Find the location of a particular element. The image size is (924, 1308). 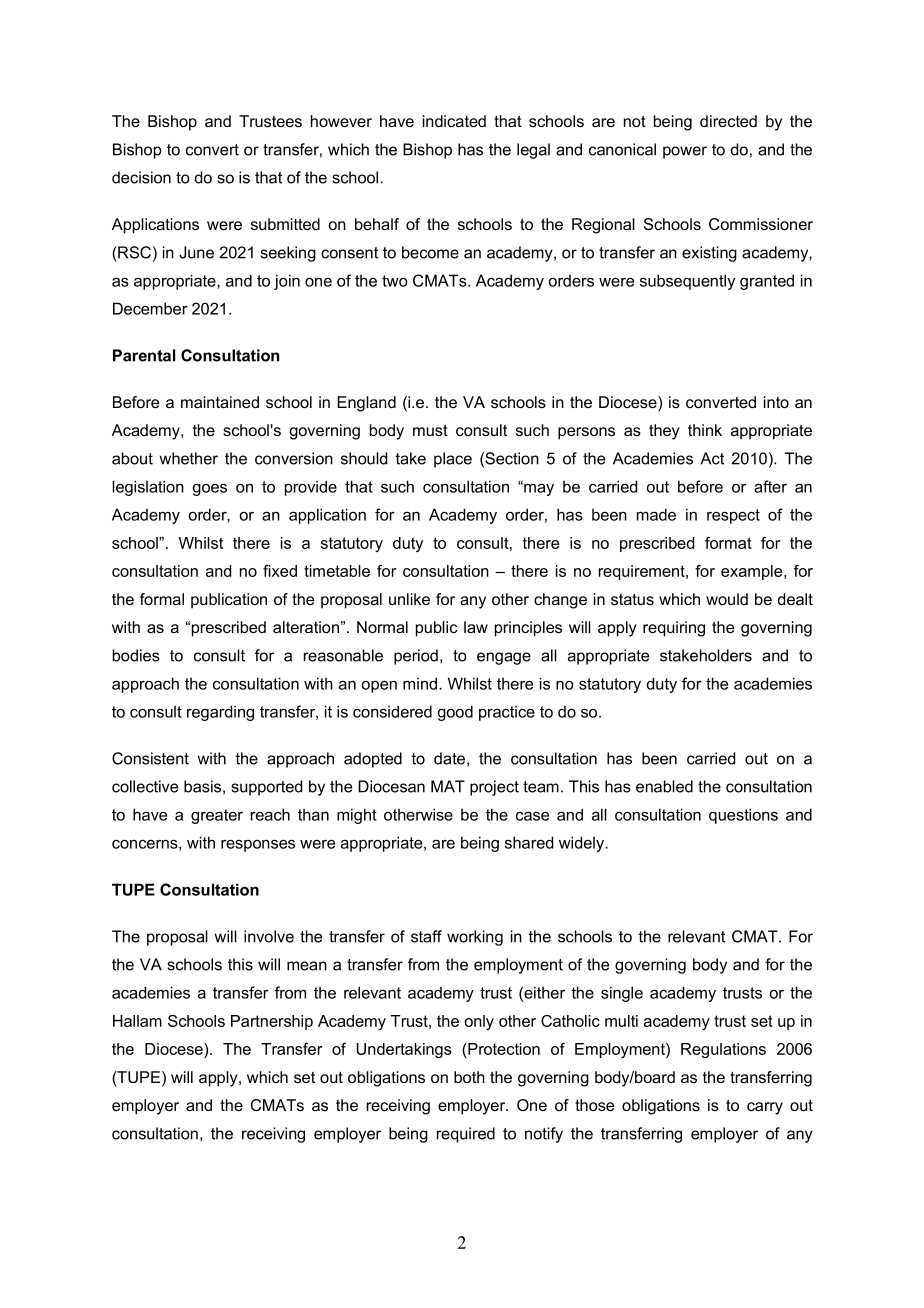

both is located at coordinates (469, 1077).
